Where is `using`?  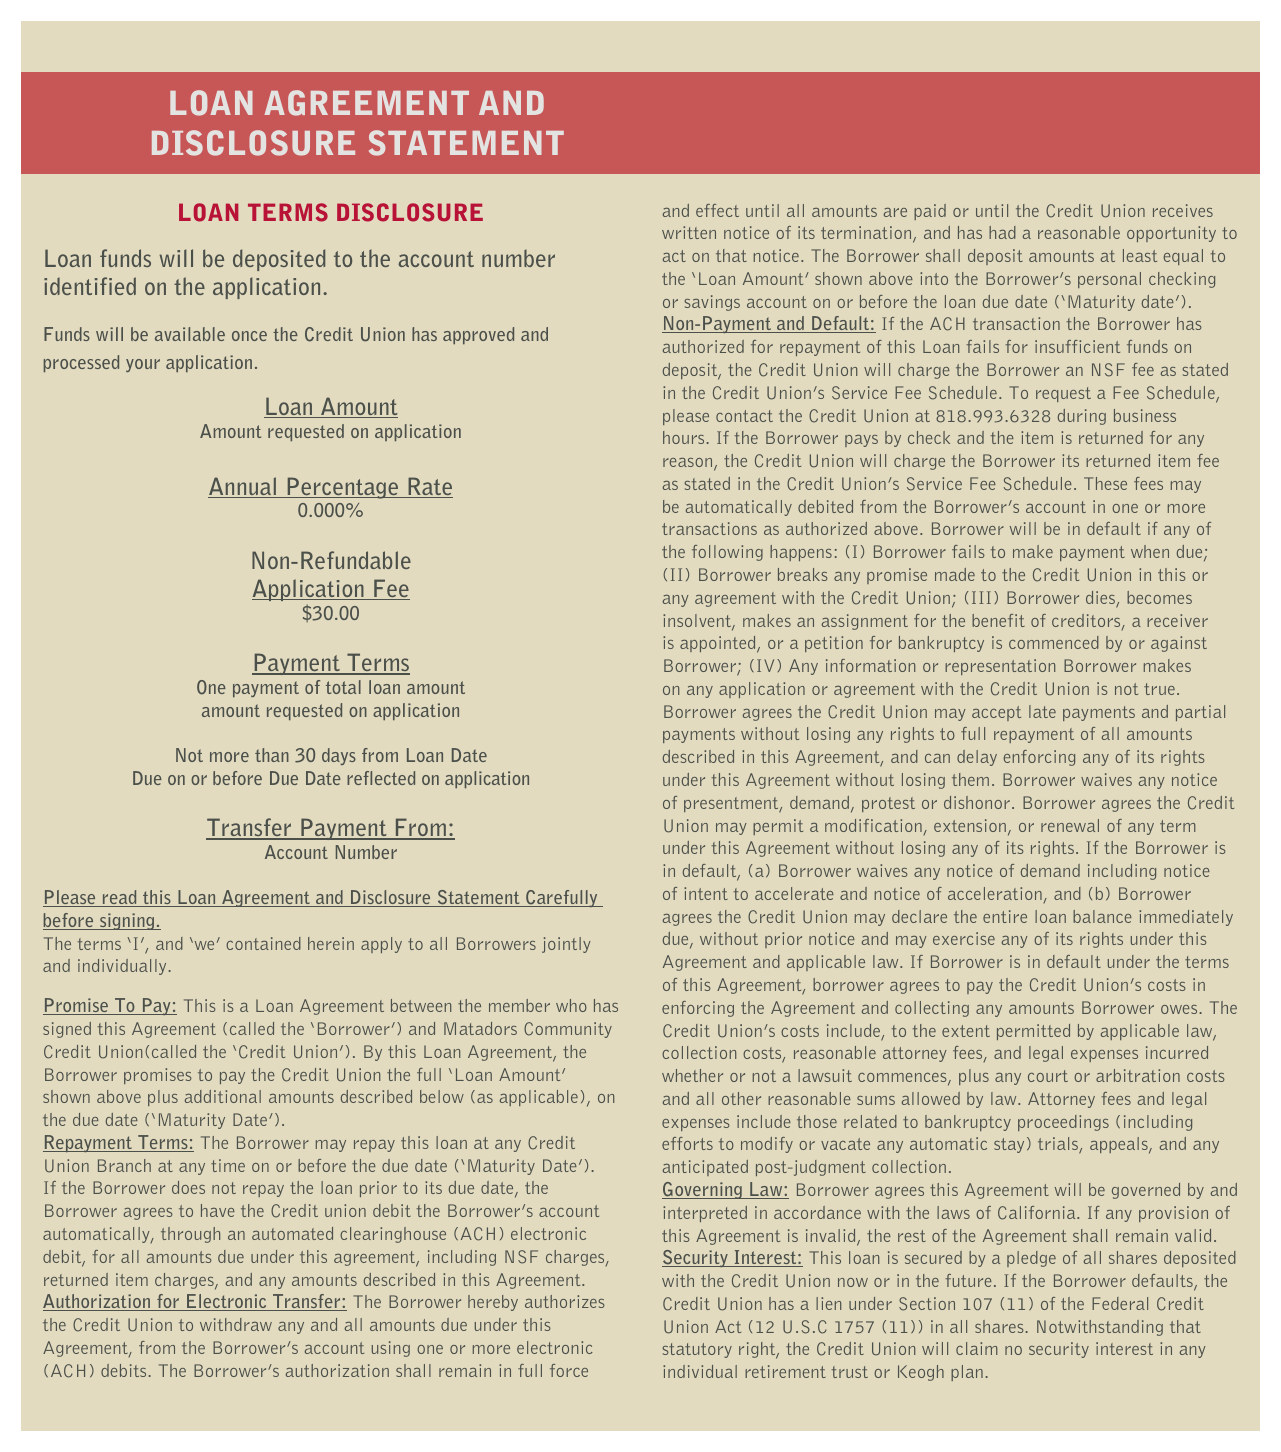 using is located at coordinates (391, 1349).
